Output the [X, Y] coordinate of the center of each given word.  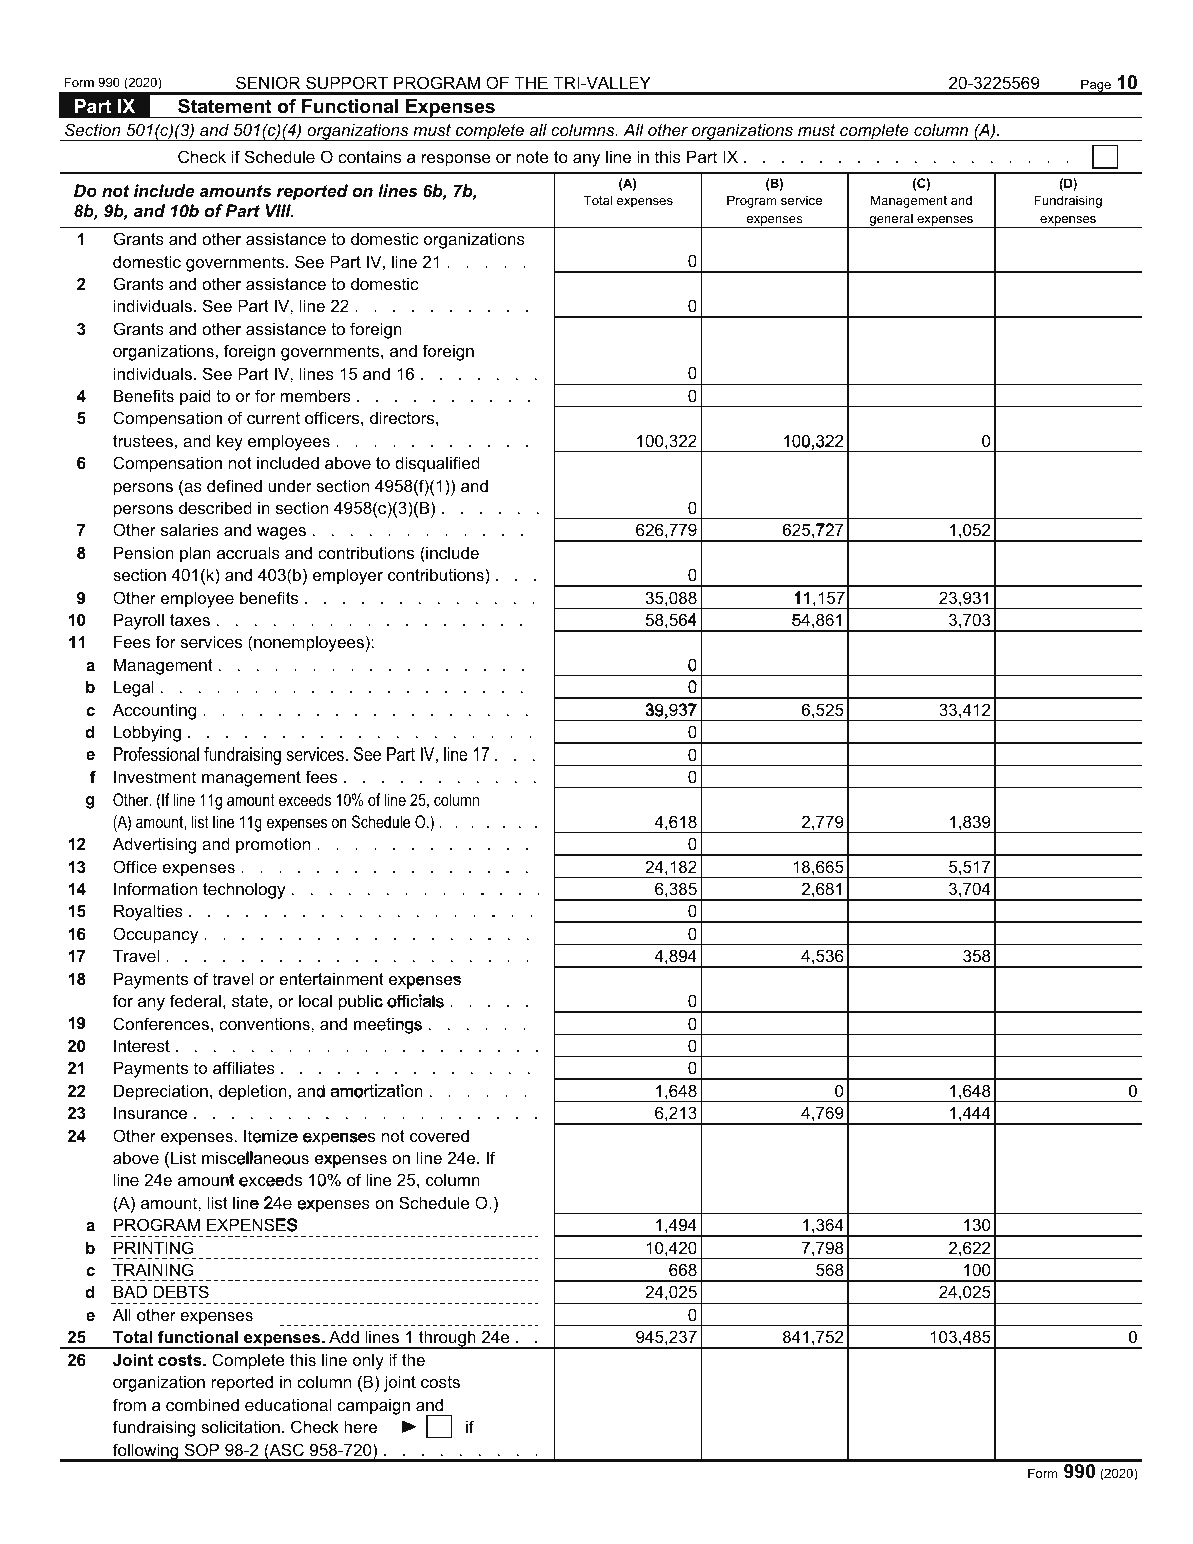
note [533, 157]
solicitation [240, 1426]
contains [369, 156]
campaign [373, 1406]
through [447, 1339]
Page [1096, 86]
